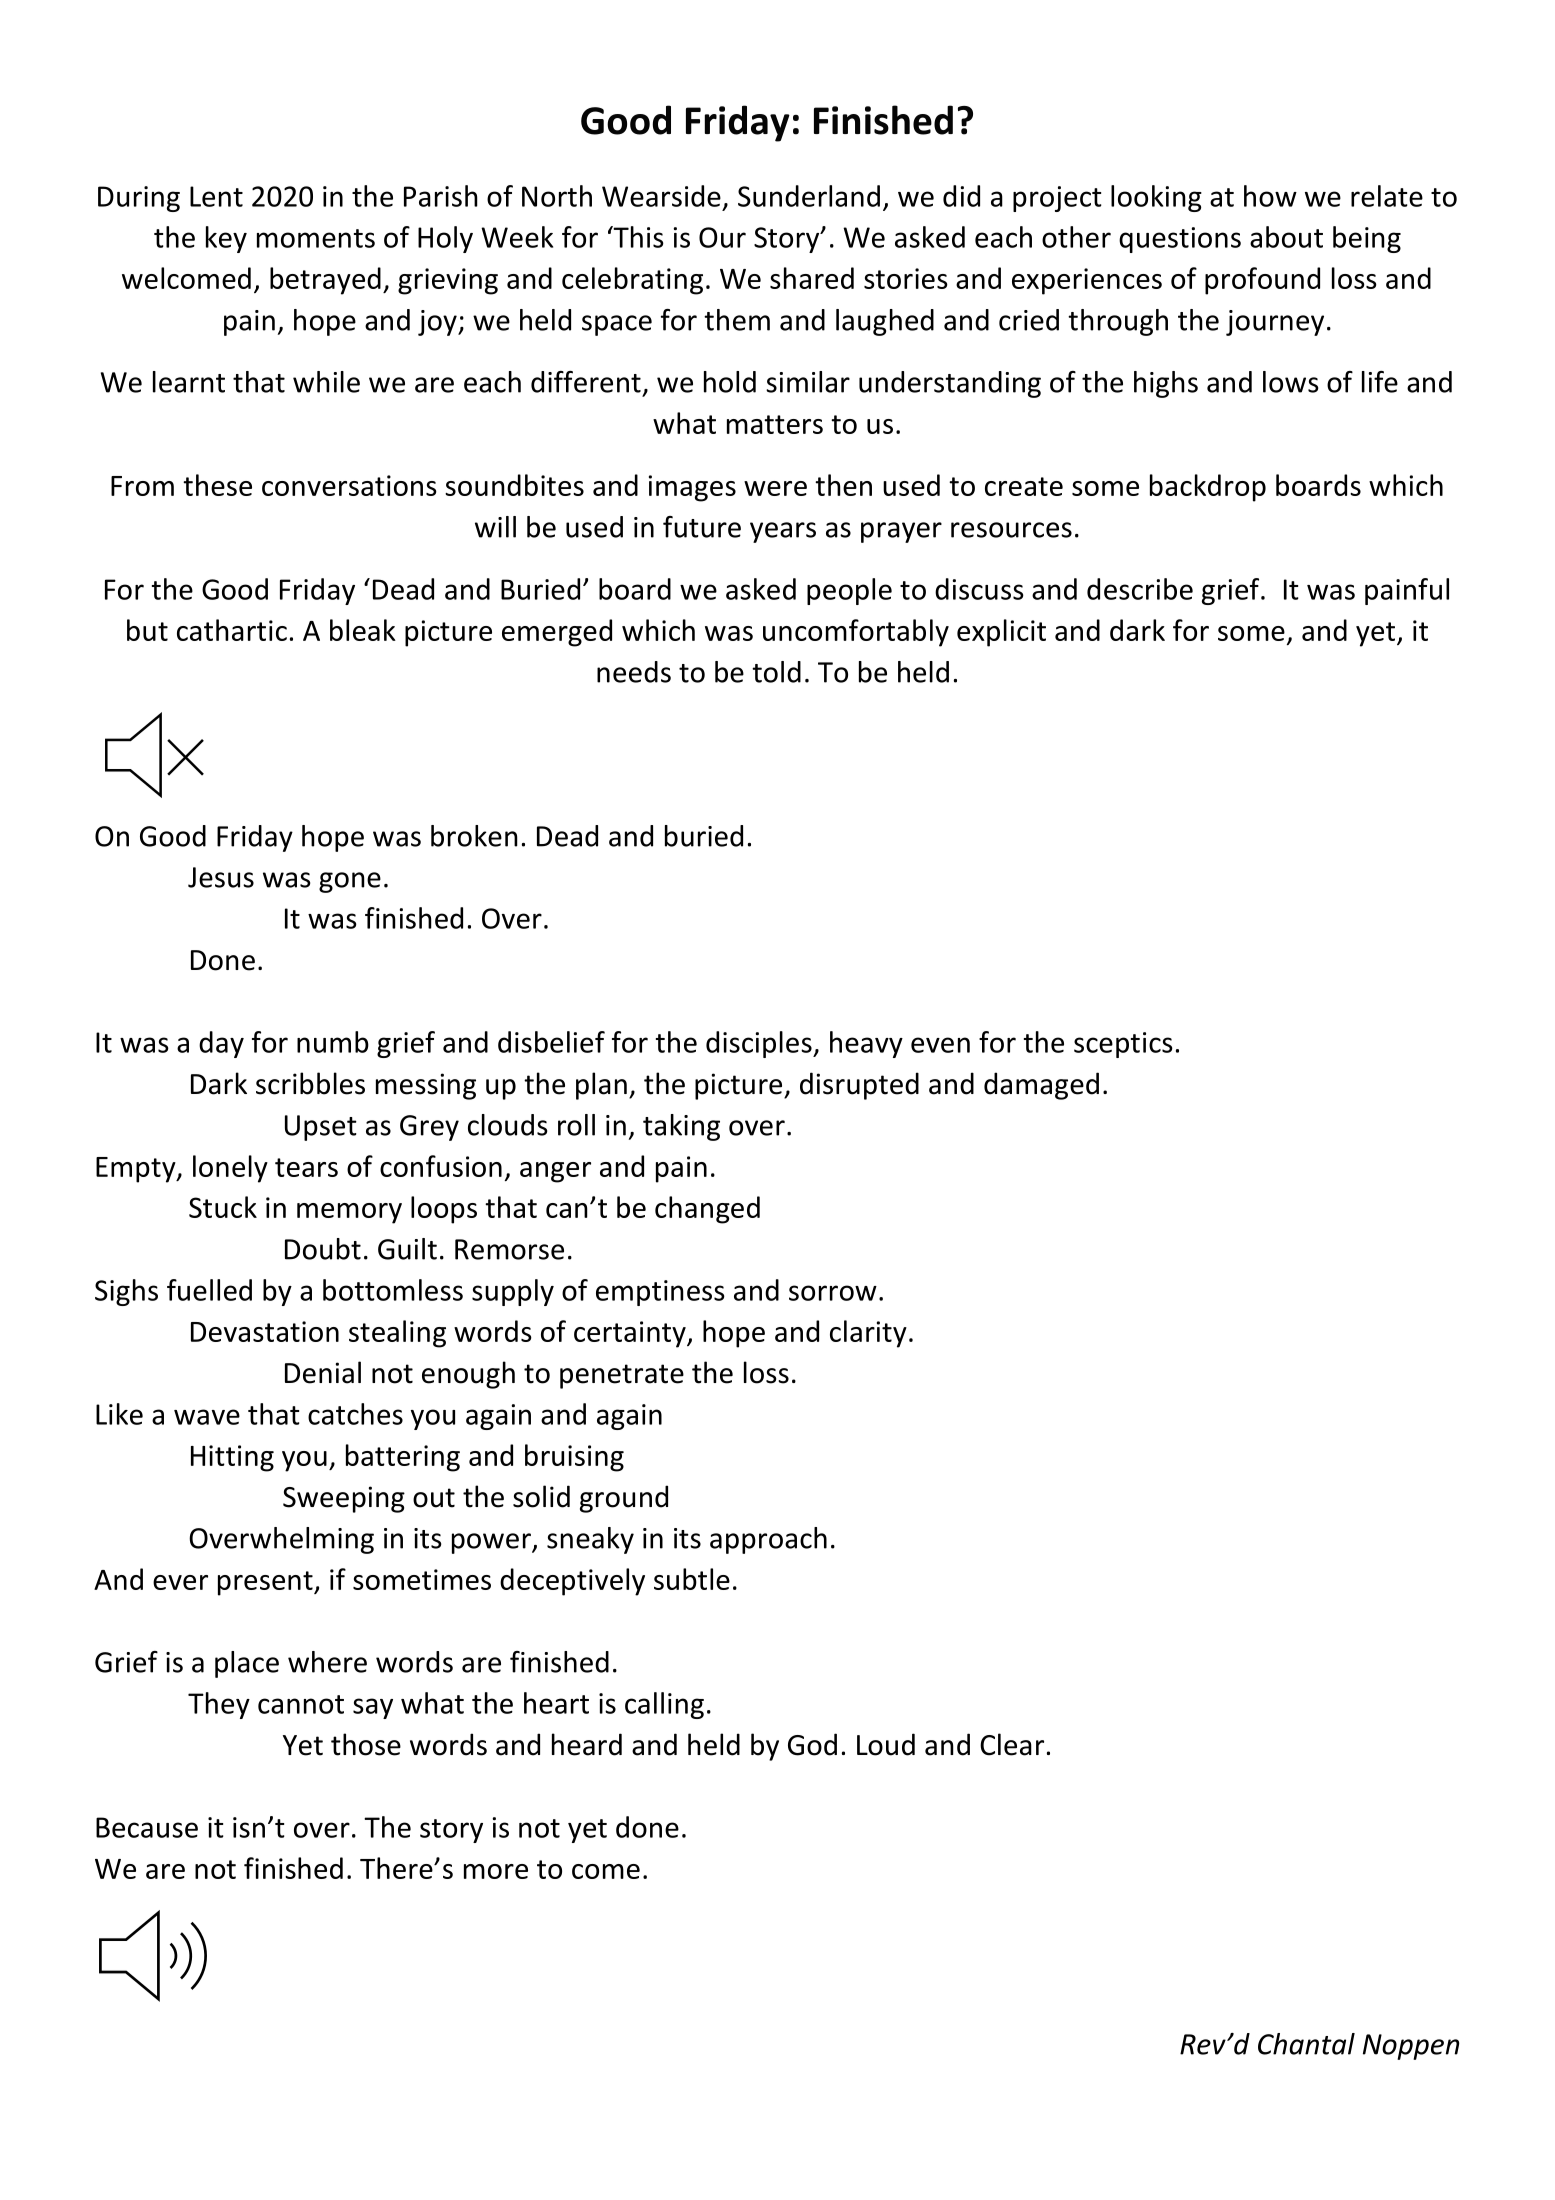 The height and width of the screenshot is (2200, 1555). Describe the element at coordinates (812, 278) in the screenshot. I see `shared` at that location.
